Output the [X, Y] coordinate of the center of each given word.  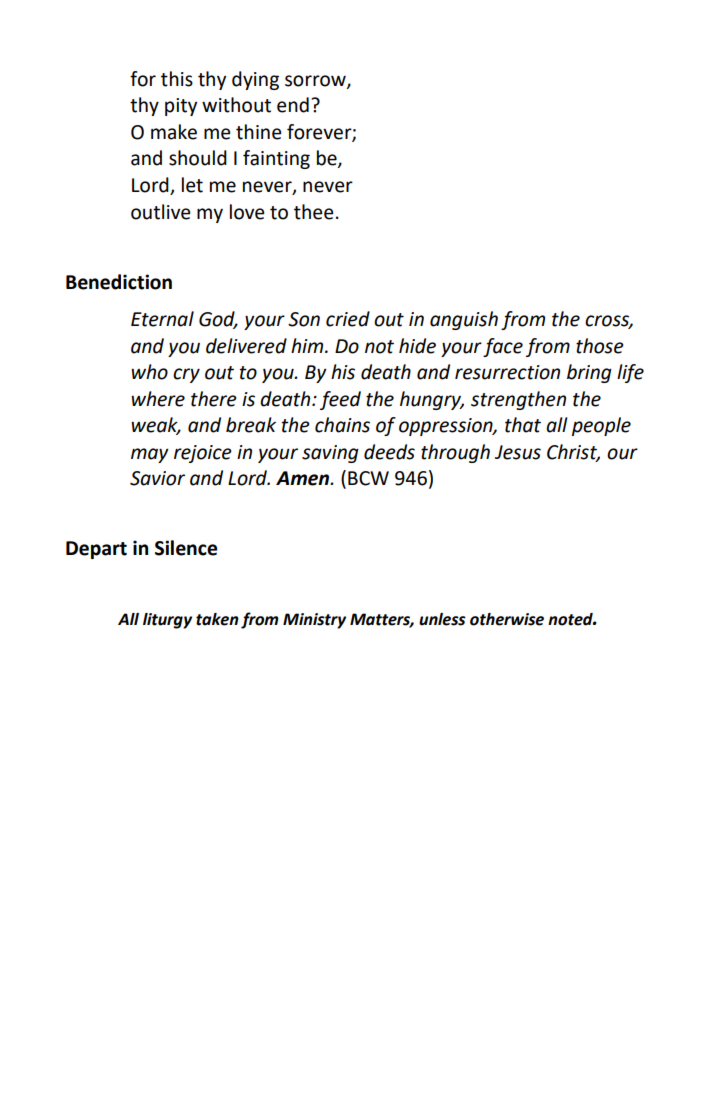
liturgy [167, 621]
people [601, 426]
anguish [464, 320]
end [293, 105]
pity [181, 107]
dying [255, 80]
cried [348, 319]
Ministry [314, 621]
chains [342, 425]
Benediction [119, 282]
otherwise [507, 619]
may [150, 455]
